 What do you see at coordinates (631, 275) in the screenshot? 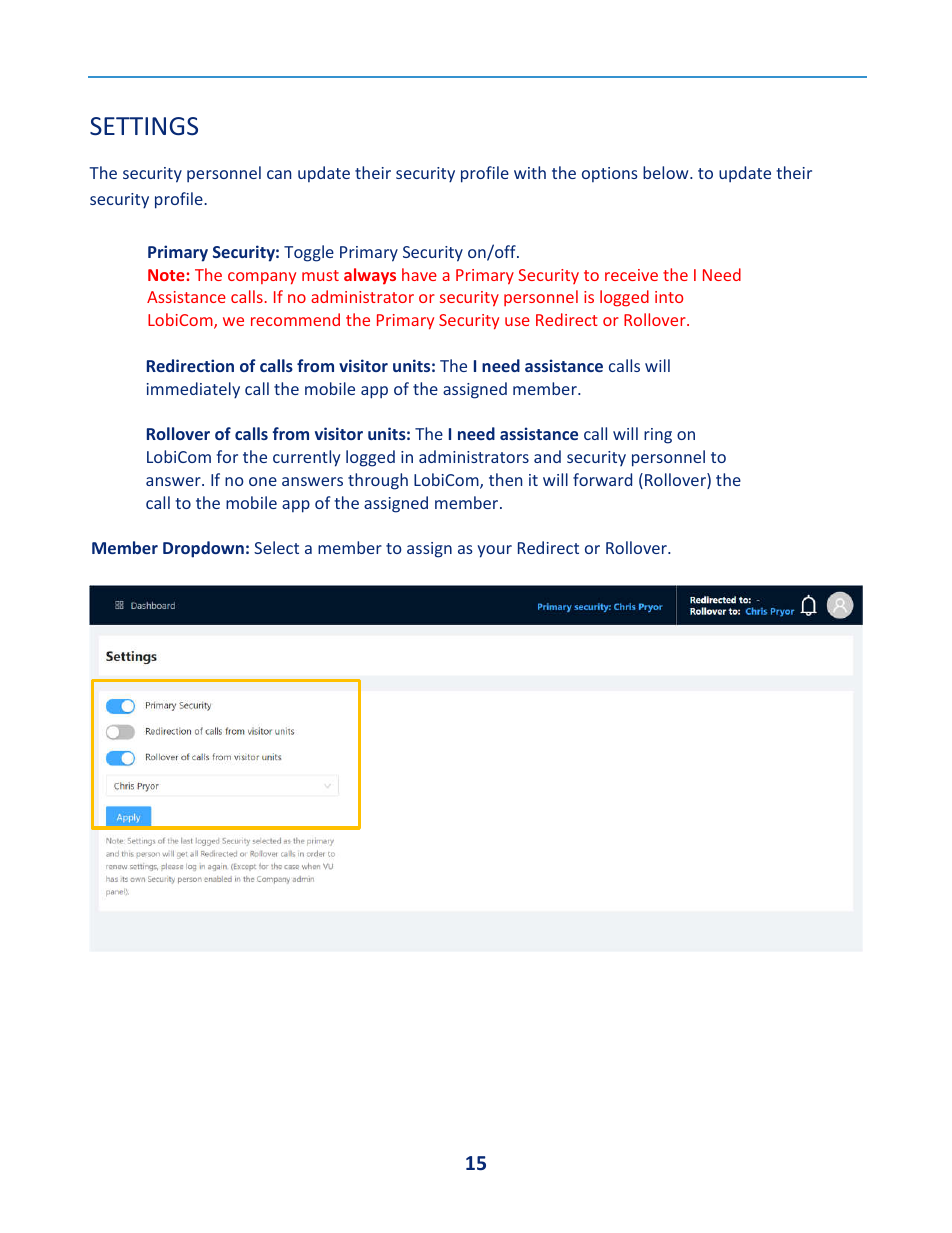
I see `receive` at bounding box center [631, 275].
